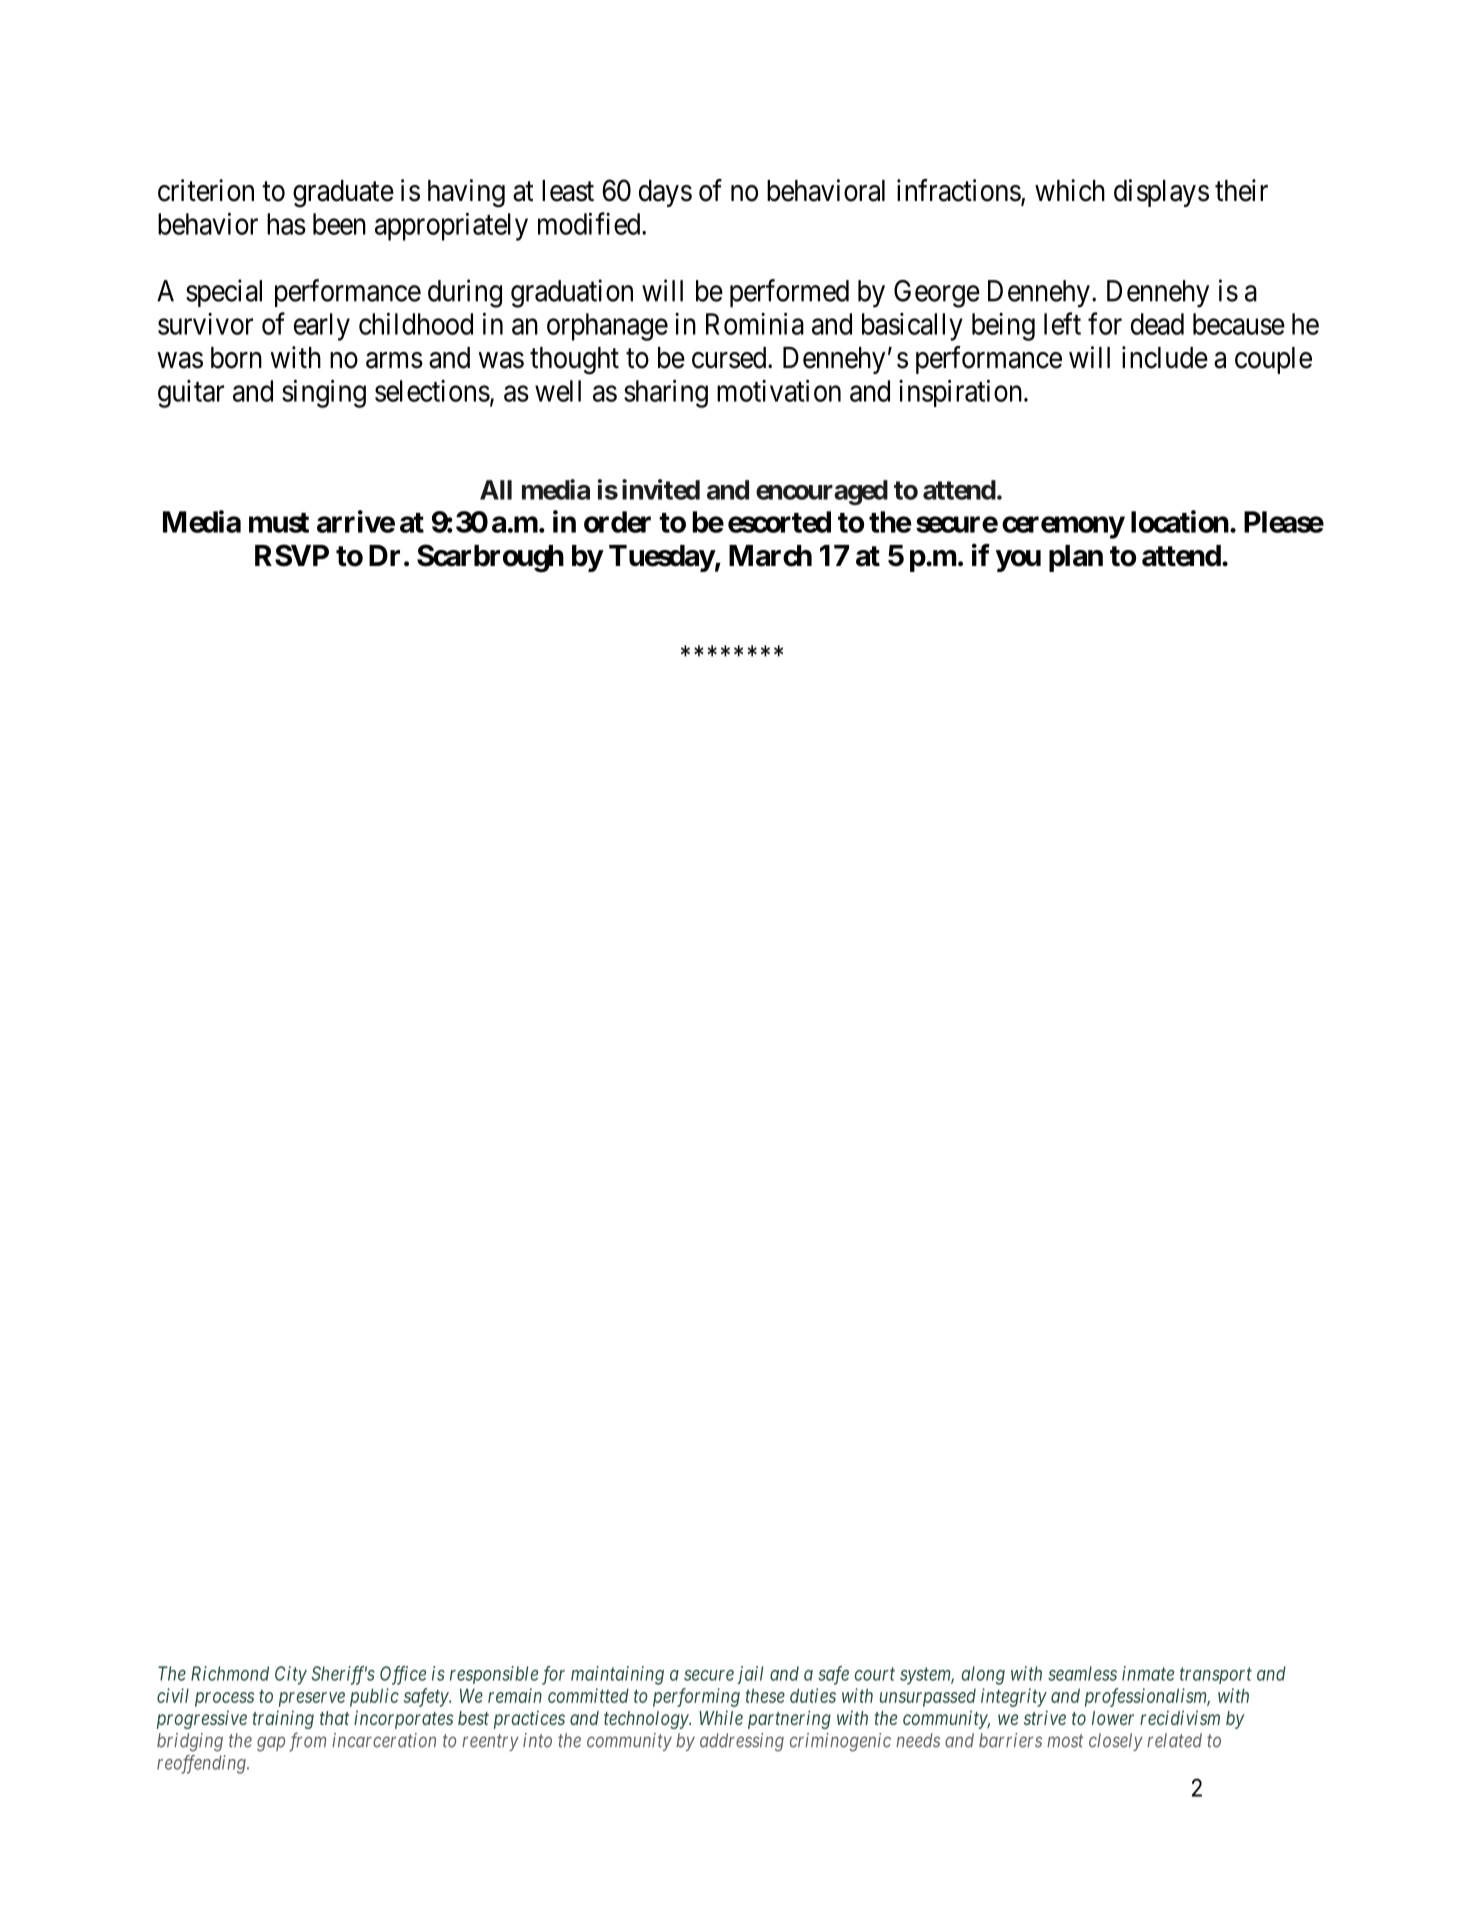  I want to click on performed, so click(789, 293).
